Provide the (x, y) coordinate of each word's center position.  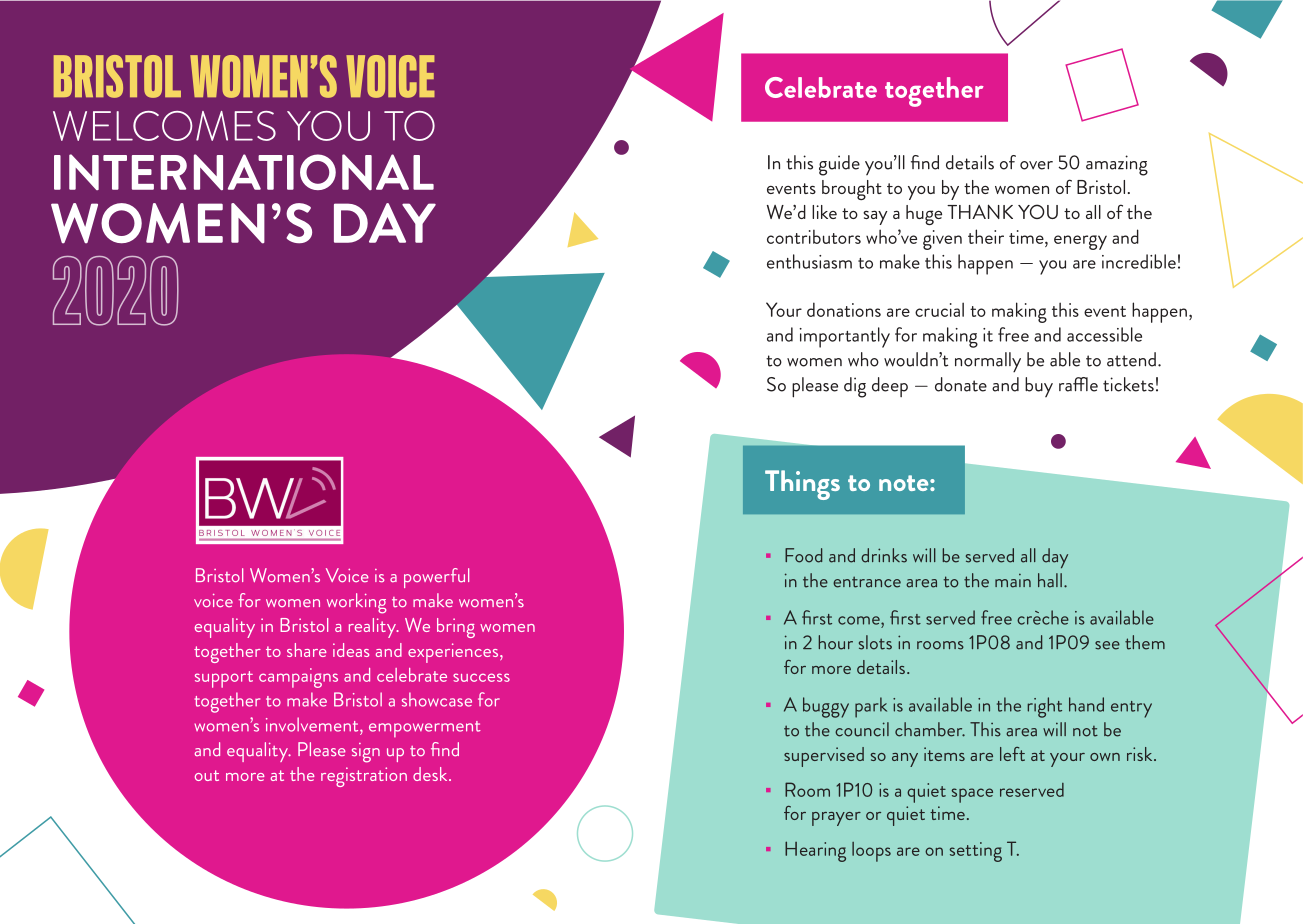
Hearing (815, 851)
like (824, 212)
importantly (845, 337)
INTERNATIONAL (244, 172)
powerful (436, 578)
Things (802, 485)
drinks (884, 555)
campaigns (298, 678)
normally (988, 362)
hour (836, 642)
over (1036, 165)
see (1107, 645)
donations (844, 309)
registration (364, 777)
